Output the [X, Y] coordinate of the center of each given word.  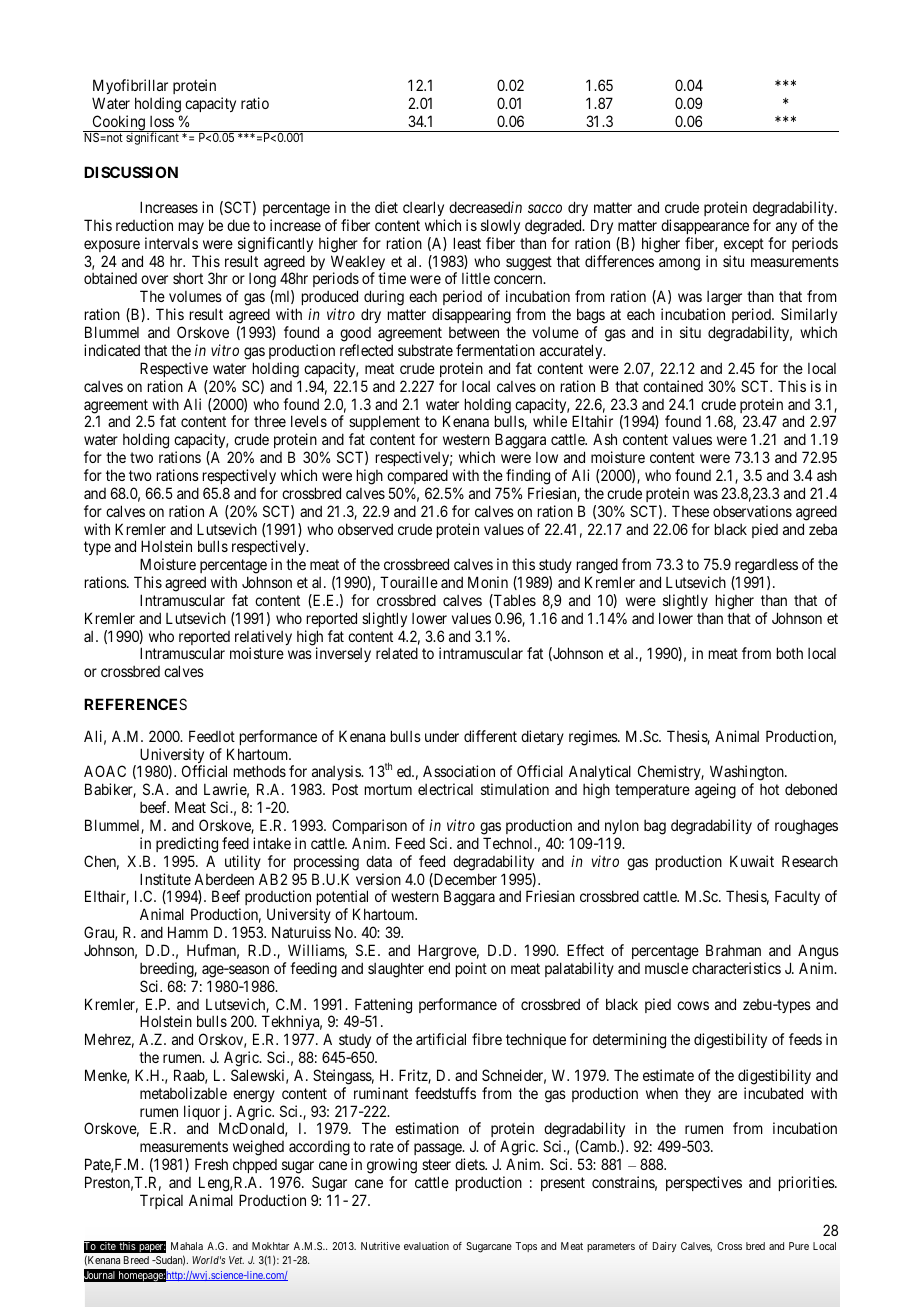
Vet [236, 1260]
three [270, 421]
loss [162, 121]
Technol [509, 843]
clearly [423, 208]
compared [417, 476]
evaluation [426, 1246]
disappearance [705, 226]
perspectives [704, 1183]
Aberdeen [224, 879]
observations [752, 511]
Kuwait [752, 861]
